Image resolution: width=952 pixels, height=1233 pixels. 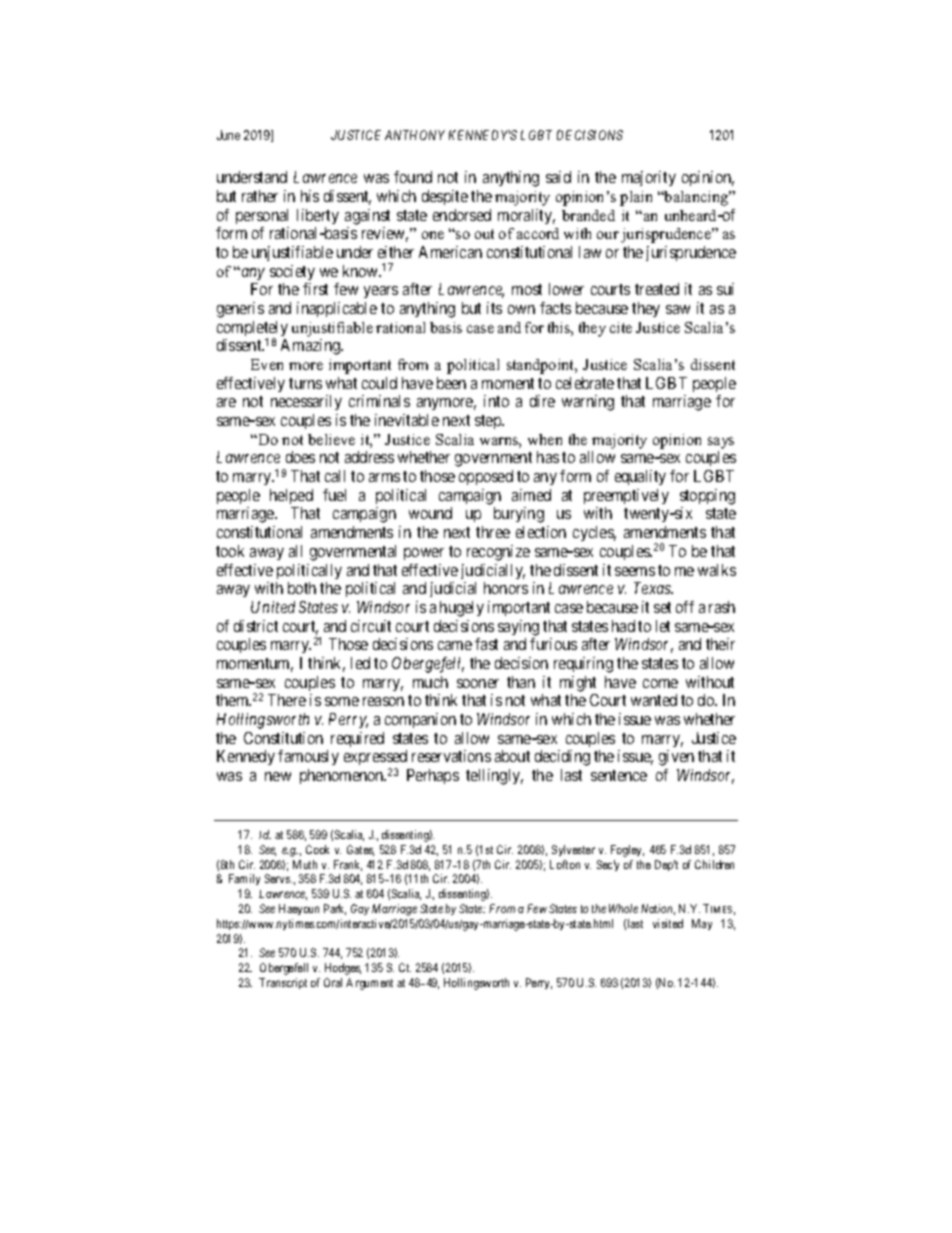 I want to click on sooner, so click(x=478, y=683).
